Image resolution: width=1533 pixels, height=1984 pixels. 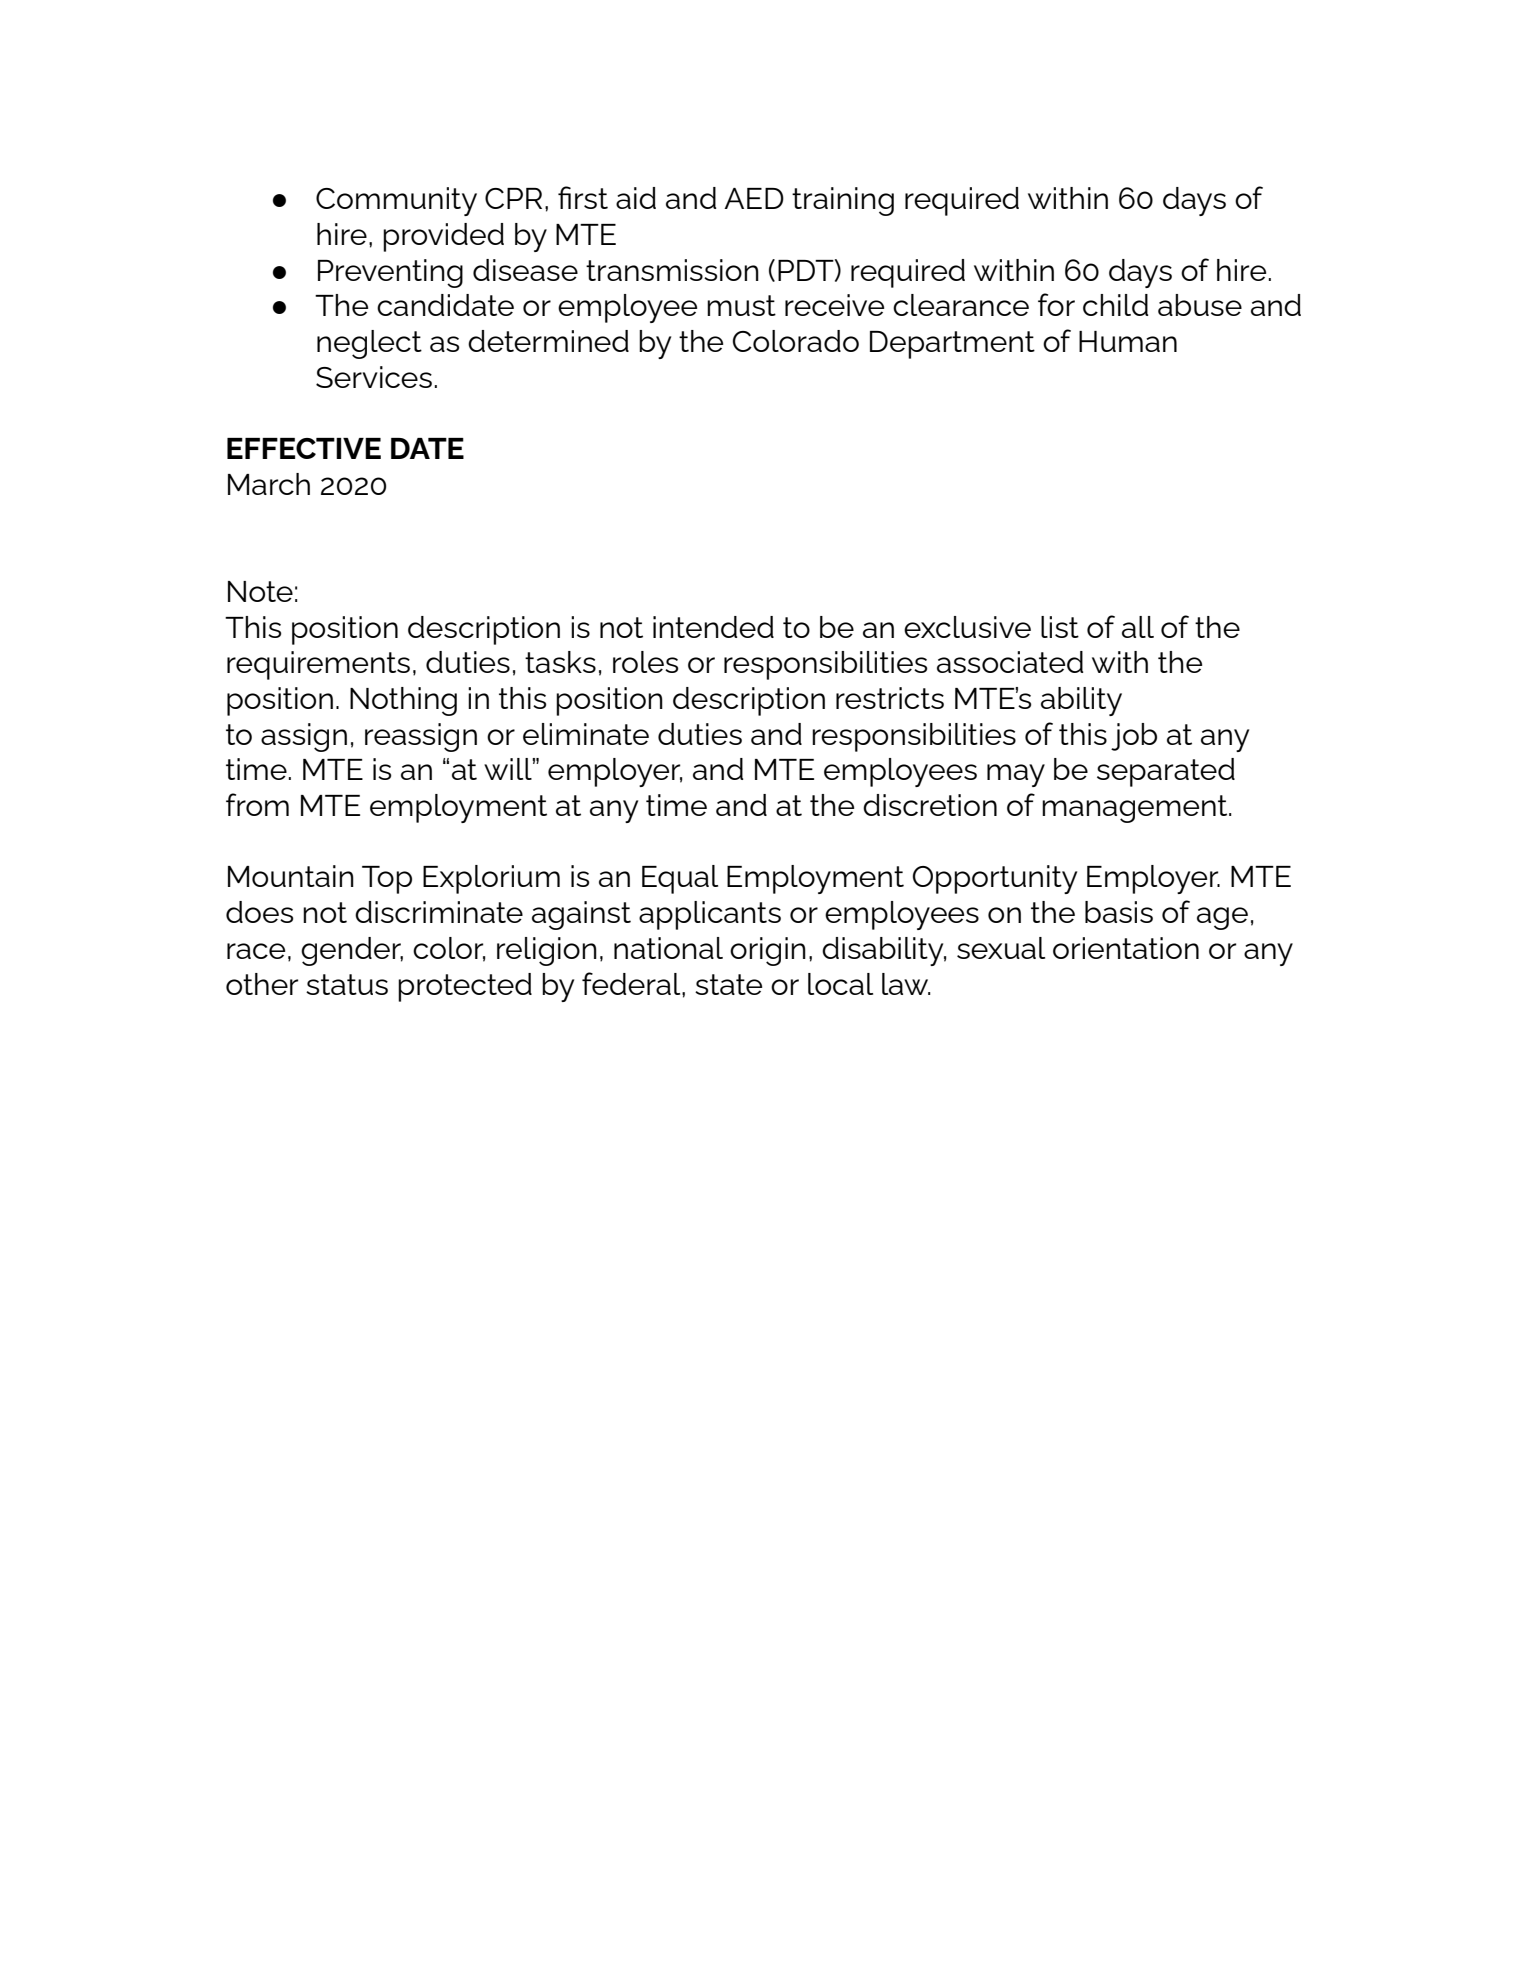 I want to click on eliminate, so click(x=586, y=734).
